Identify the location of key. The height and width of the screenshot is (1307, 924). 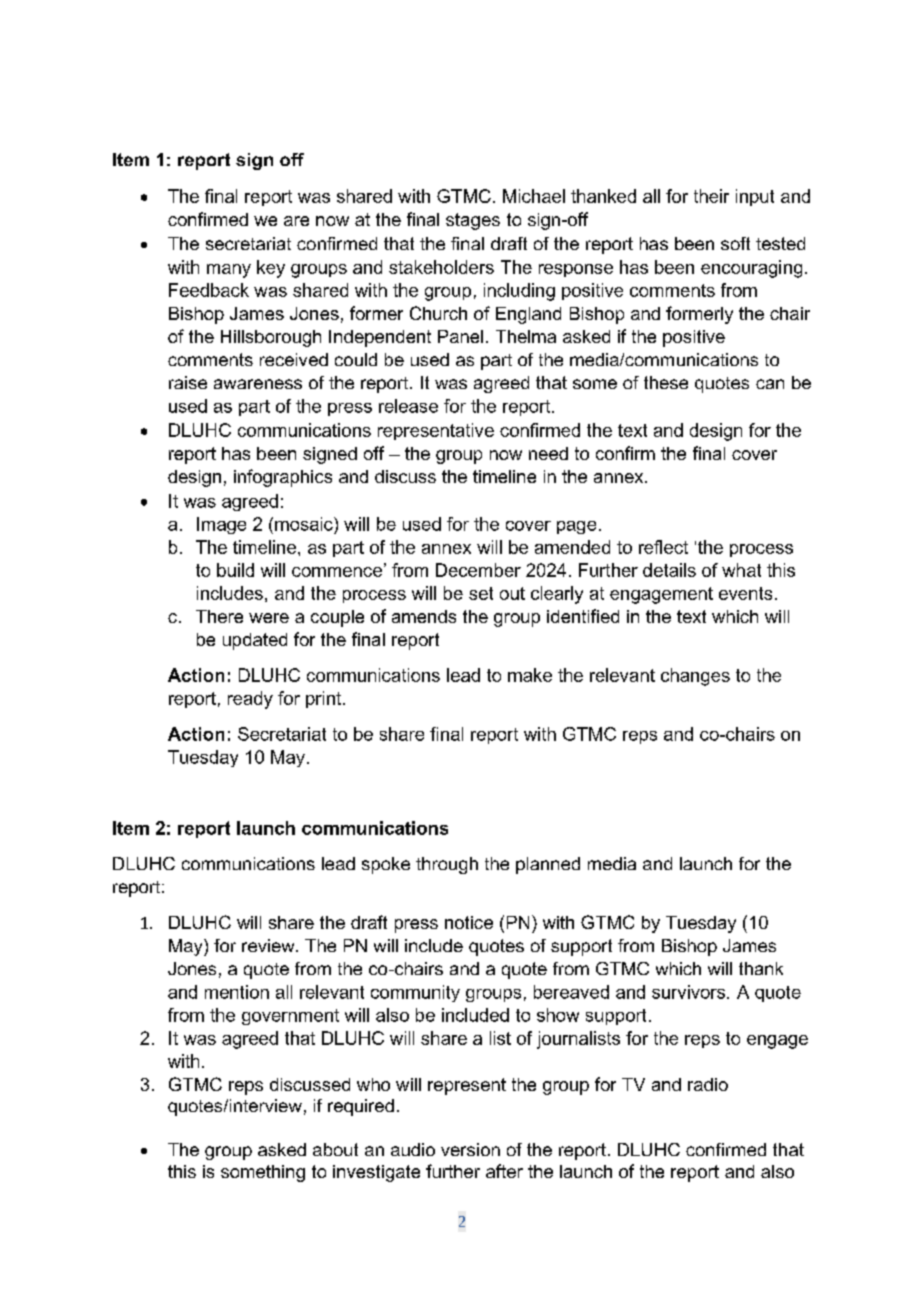
(271, 269).
